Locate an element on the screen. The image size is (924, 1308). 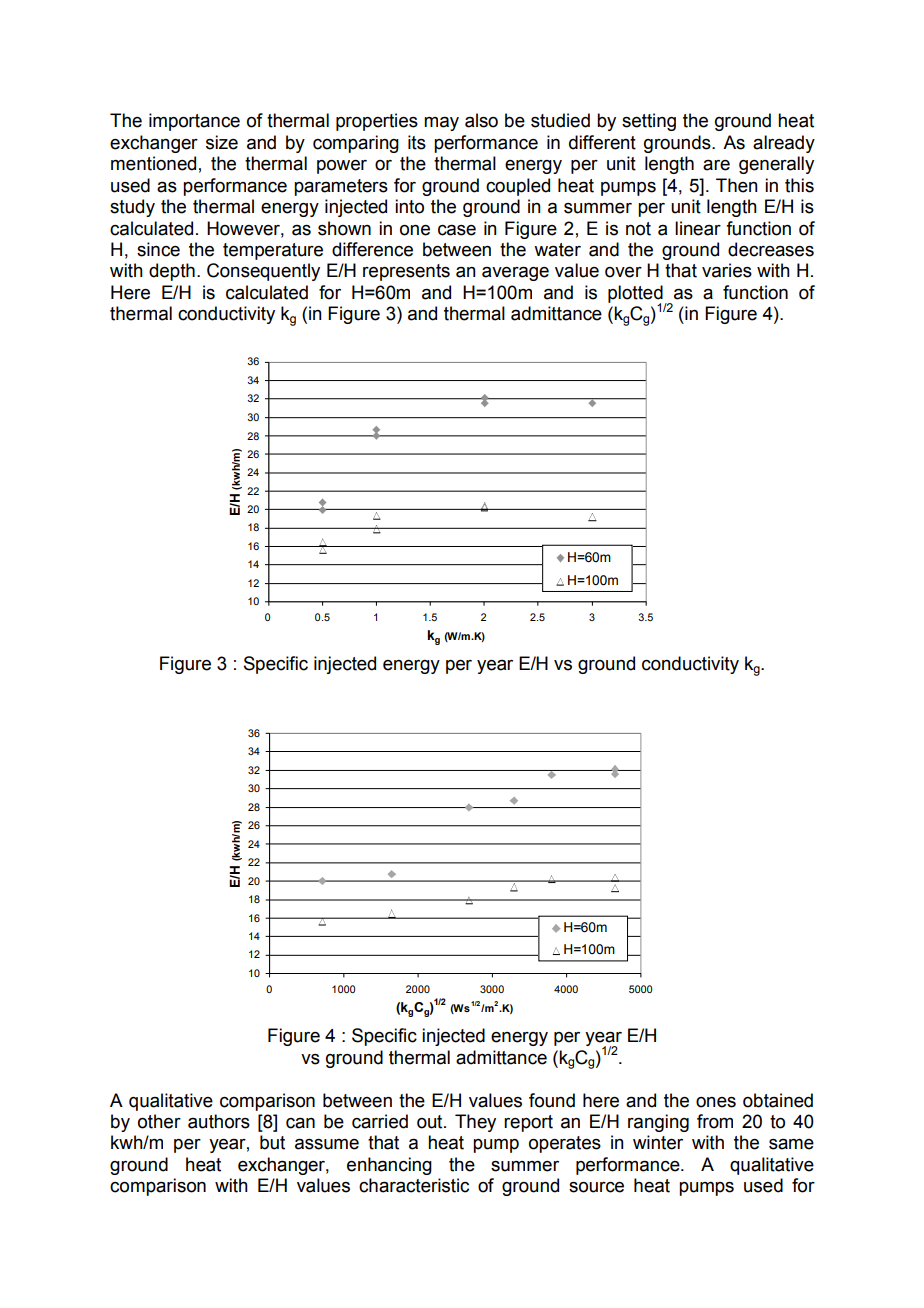
authors is located at coordinates (219, 1121).
